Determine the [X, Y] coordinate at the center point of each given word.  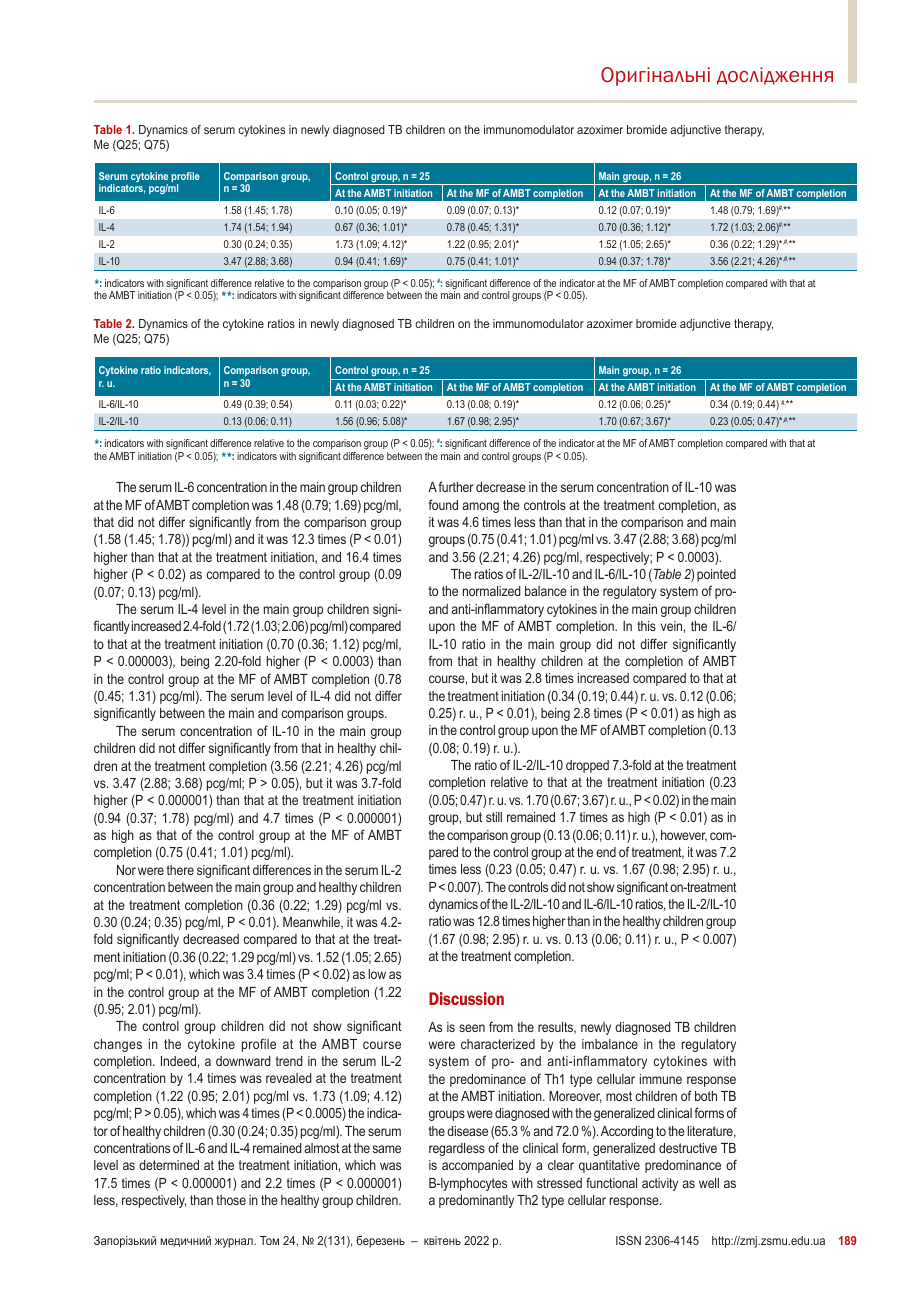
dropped [587, 766]
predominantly [476, 1201]
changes [118, 1045]
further [456, 486]
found [443, 504]
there [180, 870]
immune [661, 1079]
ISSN [628, 1240]
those [231, 1200]
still [494, 817]
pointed [716, 575]
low [377, 974]
